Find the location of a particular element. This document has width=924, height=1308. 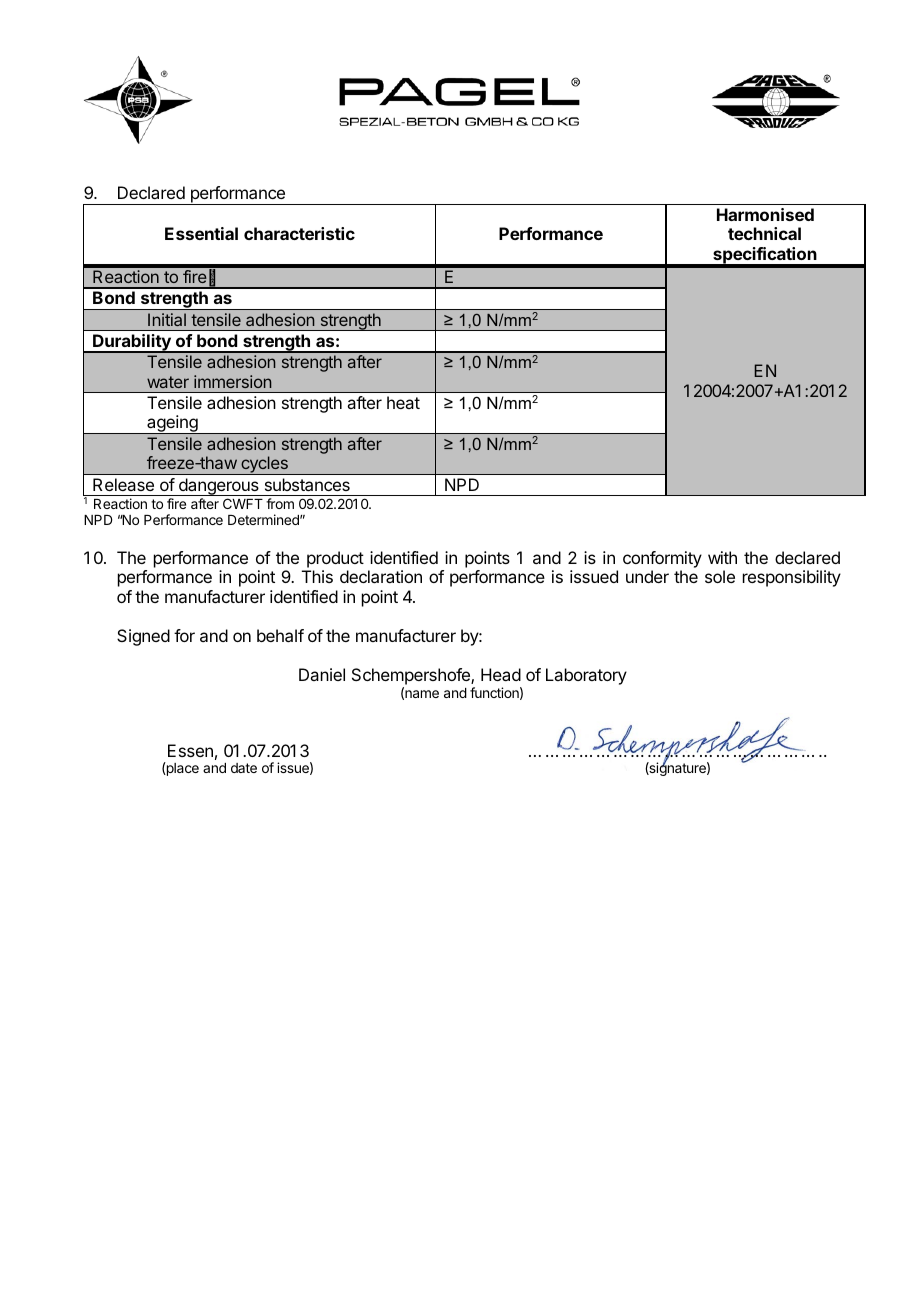

declaration is located at coordinates (381, 576).
